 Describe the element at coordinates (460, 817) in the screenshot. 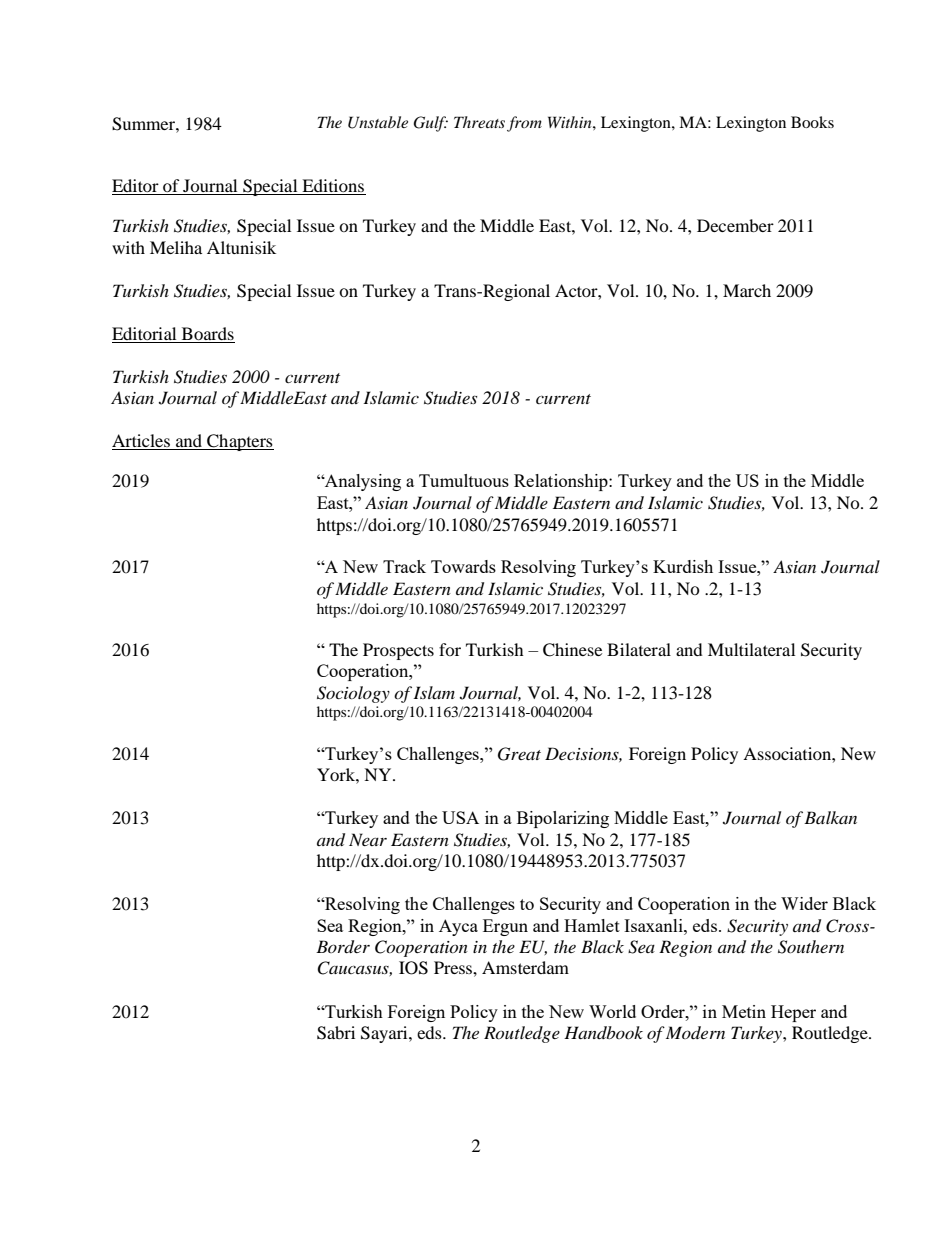

I see `USA` at that location.
